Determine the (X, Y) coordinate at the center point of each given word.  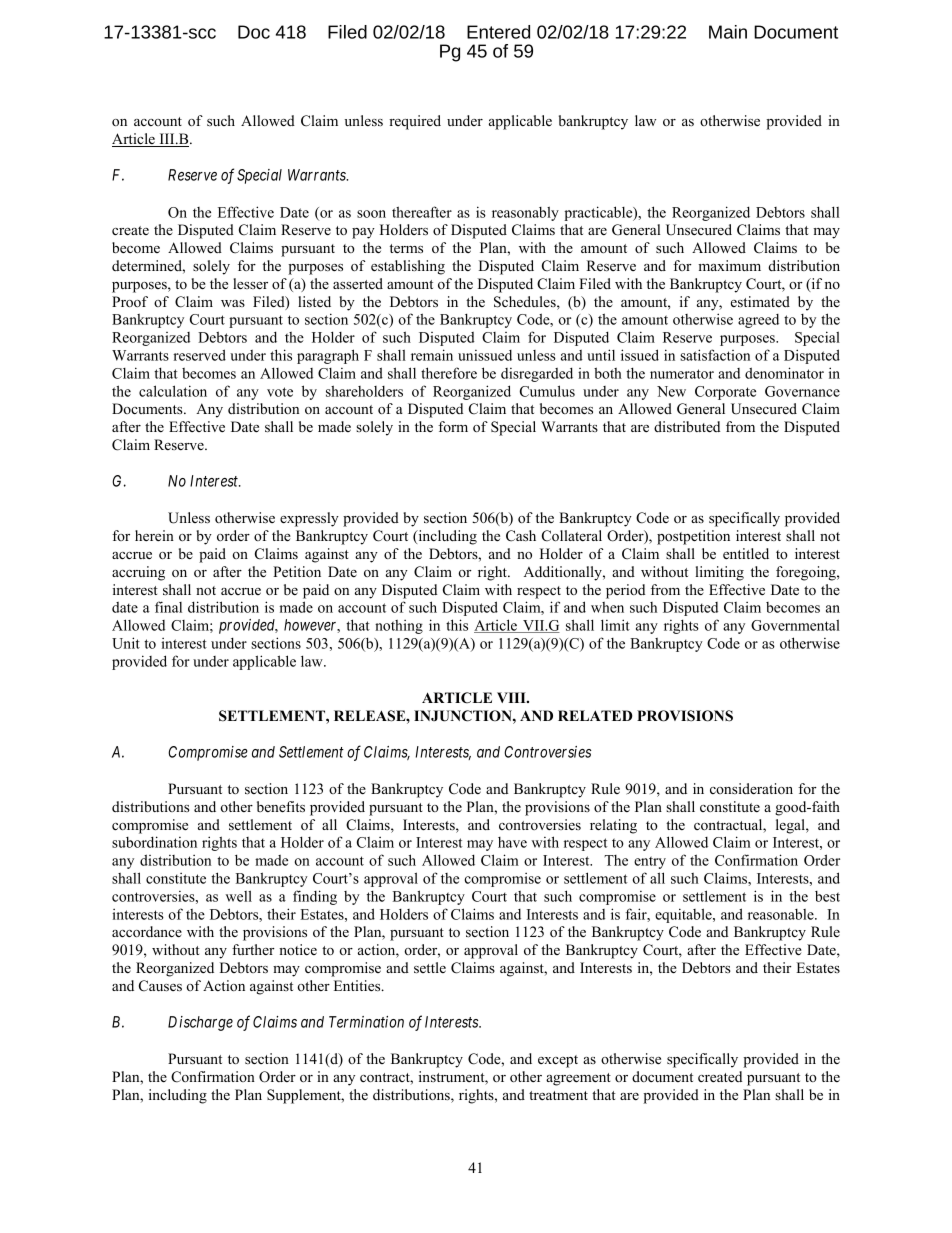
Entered (498, 32)
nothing (399, 627)
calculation (173, 391)
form (453, 426)
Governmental (795, 625)
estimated (760, 301)
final (168, 607)
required (415, 122)
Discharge (200, 1023)
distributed (687, 426)
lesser (250, 283)
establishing (408, 267)
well (238, 896)
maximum (729, 265)
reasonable (782, 914)
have (512, 842)
